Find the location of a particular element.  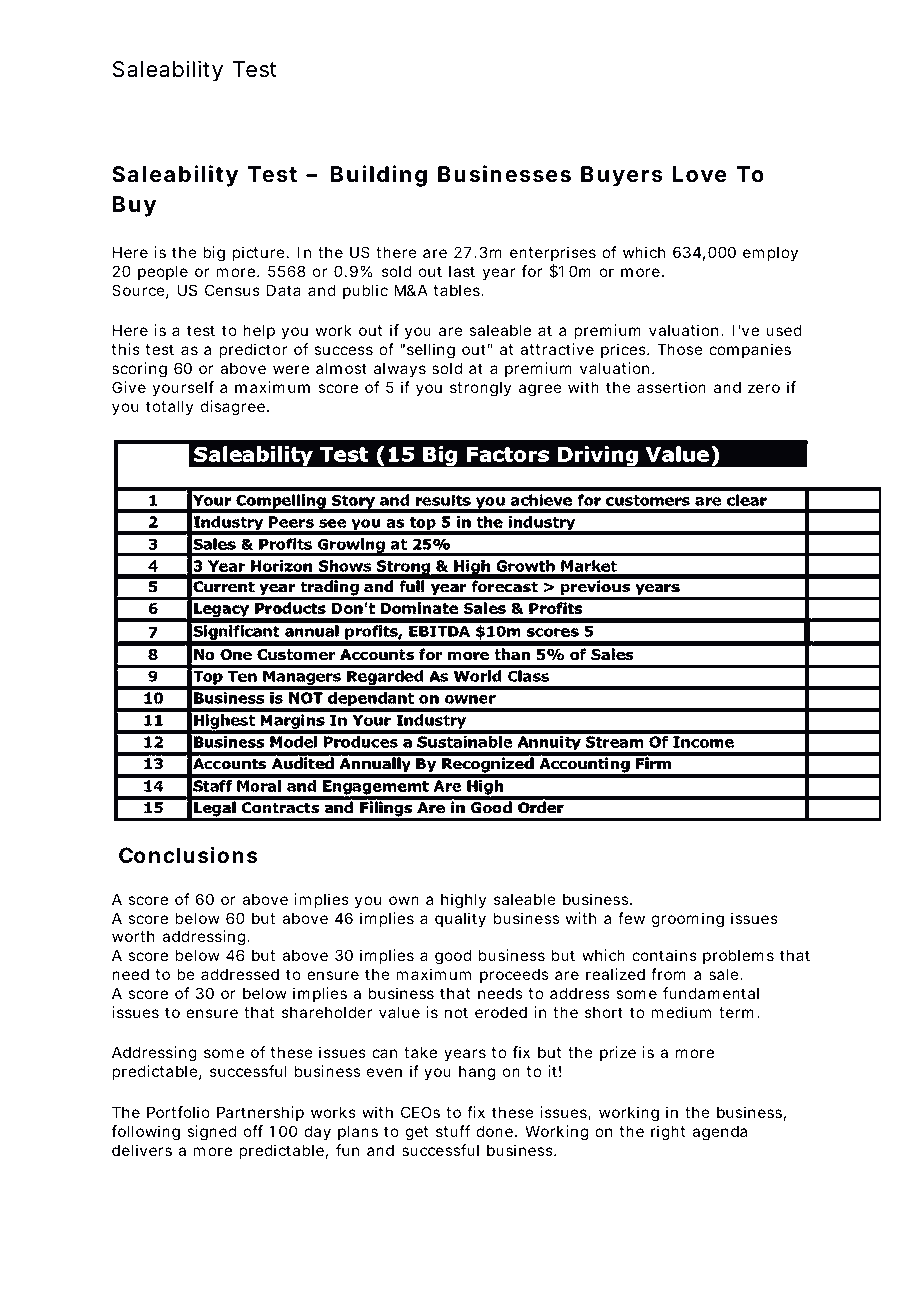

strongly is located at coordinates (481, 389).
